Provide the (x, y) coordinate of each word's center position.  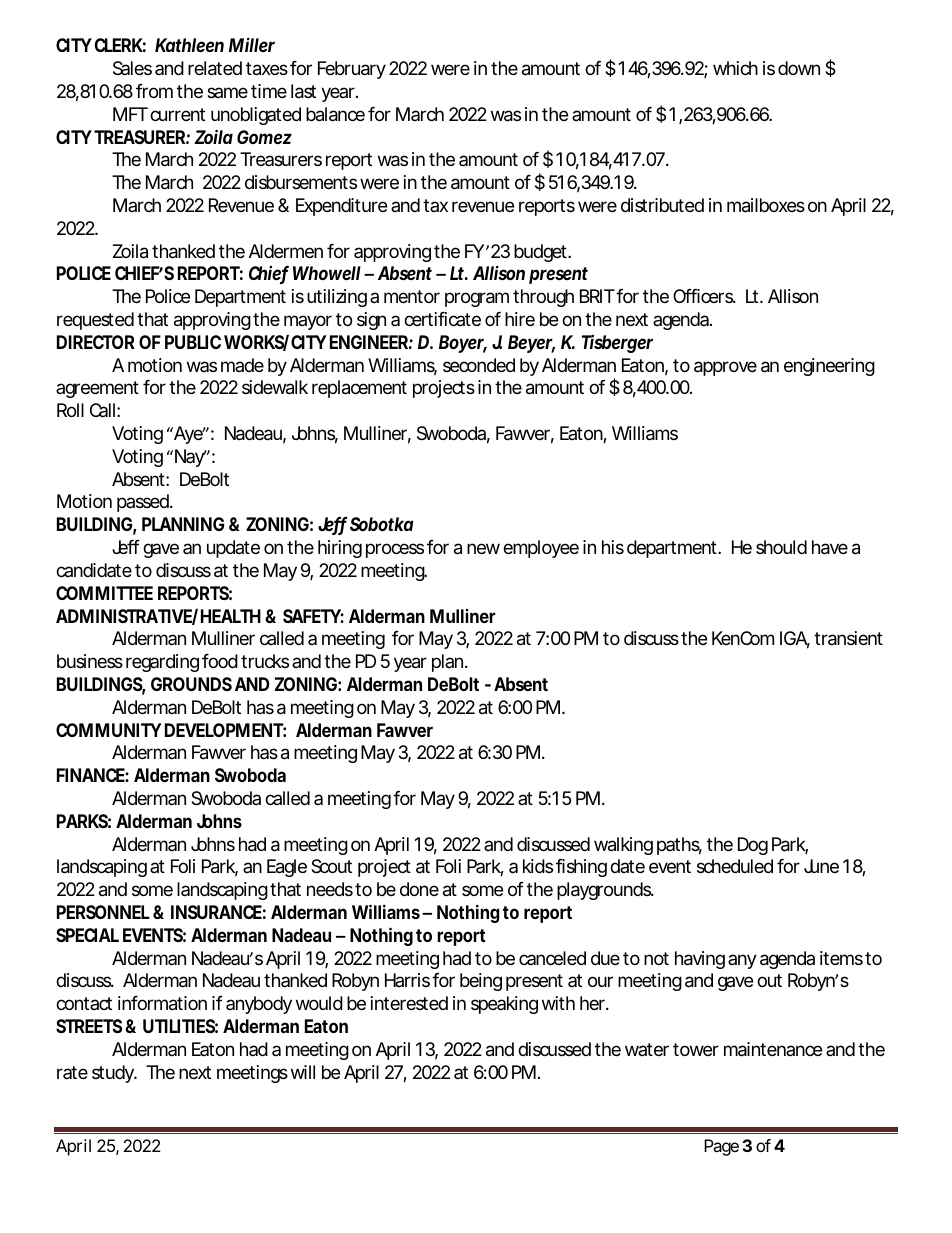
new (483, 548)
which (735, 68)
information (162, 1003)
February (352, 70)
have (830, 547)
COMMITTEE (104, 593)
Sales (132, 68)
